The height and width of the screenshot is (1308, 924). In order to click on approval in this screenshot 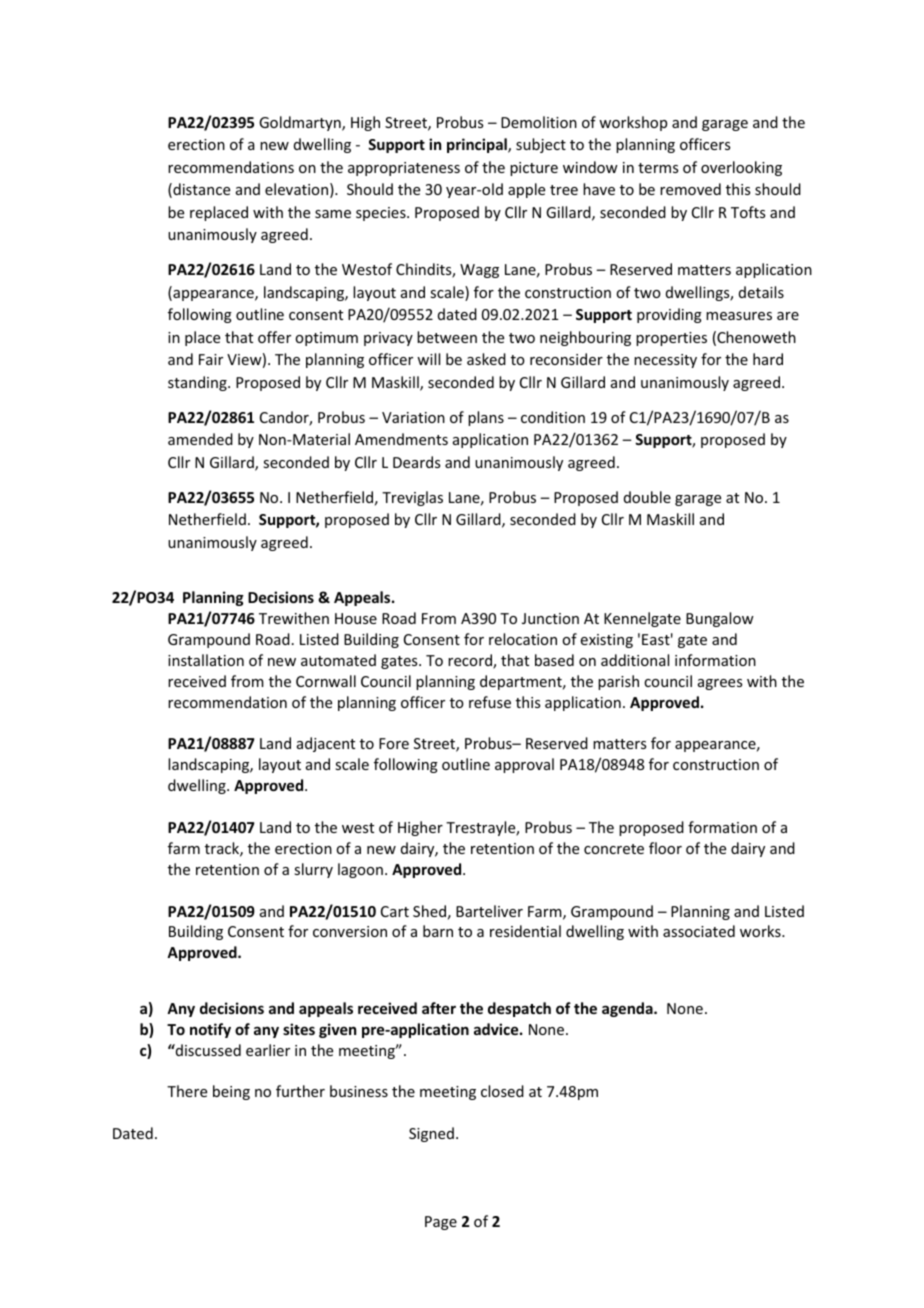, I will do `click(524, 765)`.
